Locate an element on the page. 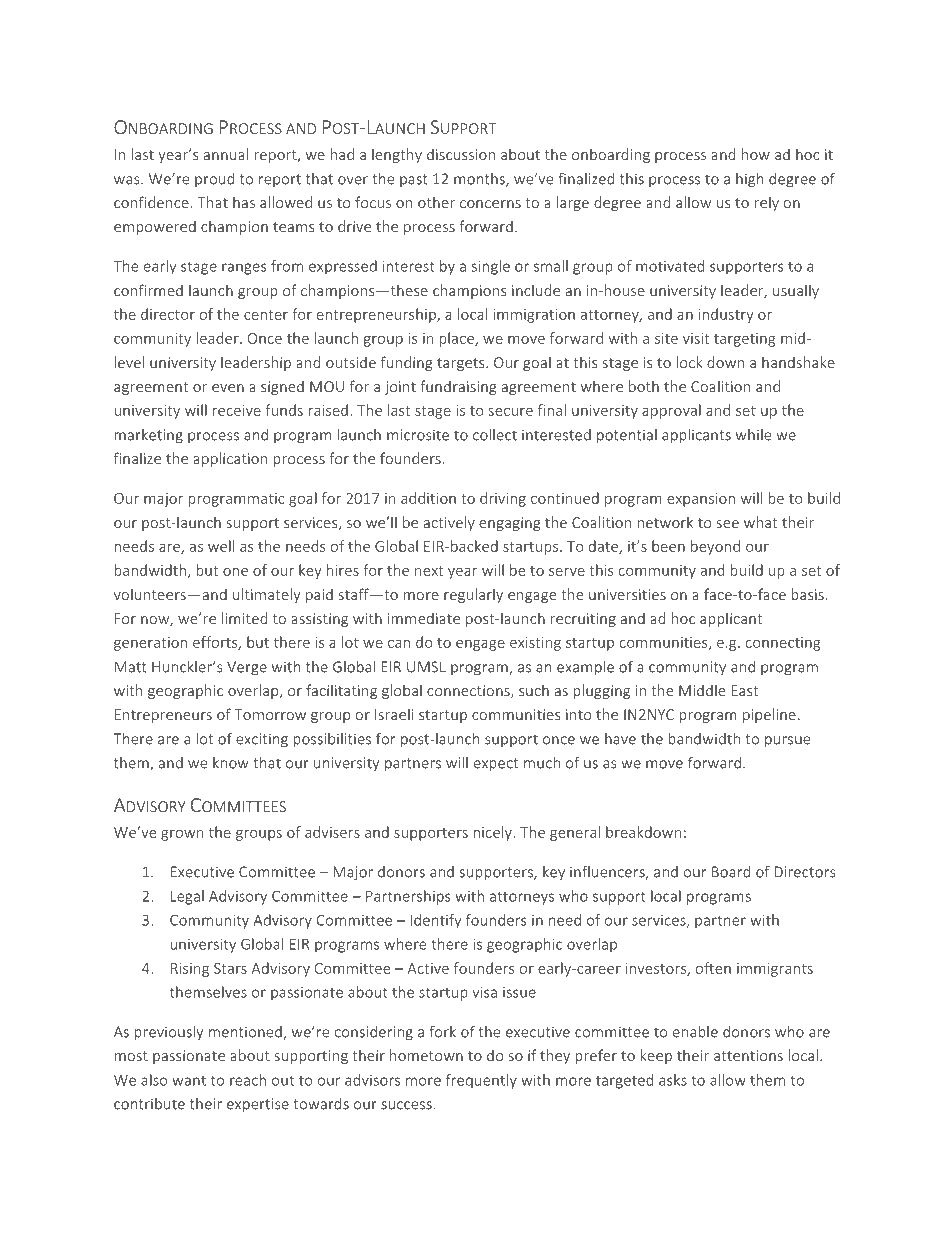 The height and width of the document is (1233, 952). nicely is located at coordinates (494, 833).
